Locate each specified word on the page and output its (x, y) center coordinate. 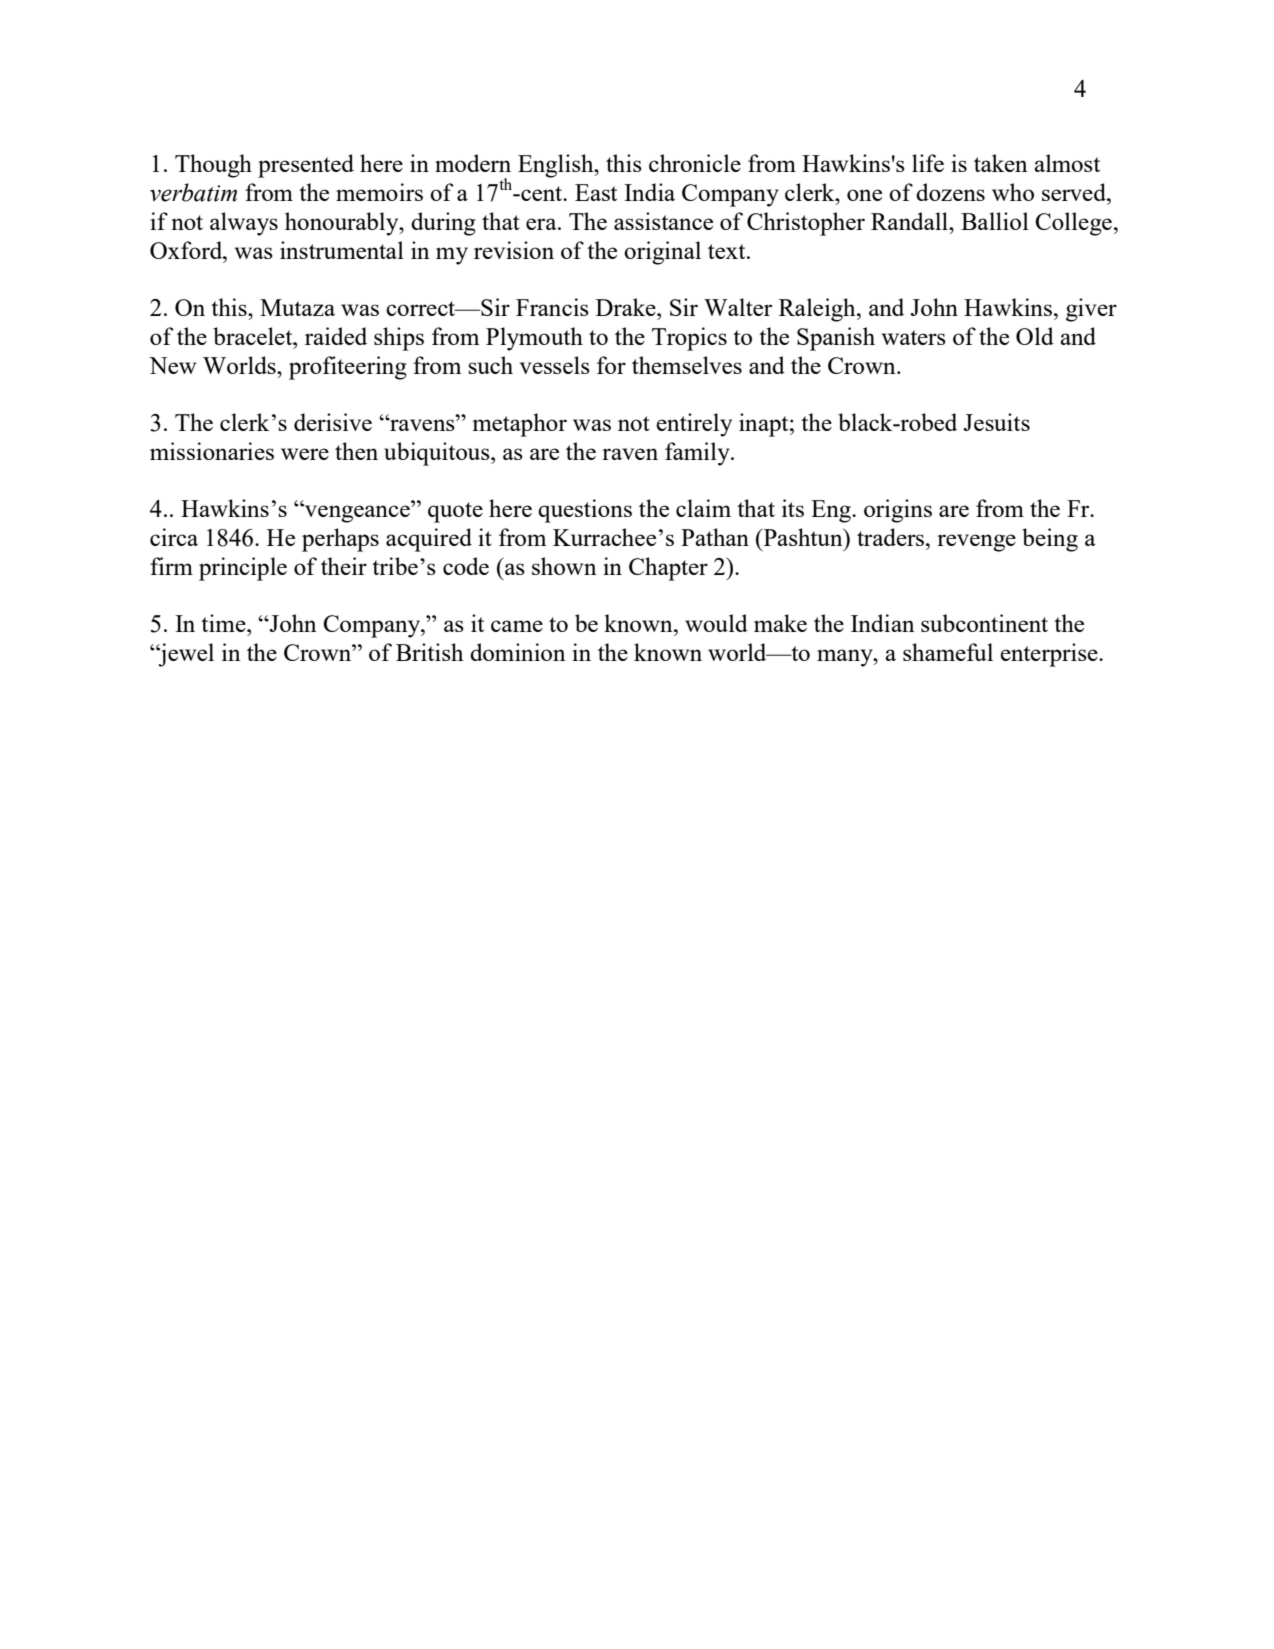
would (716, 623)
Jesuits (996, 422)
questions (585, 511)
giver (1091, 310)
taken (1001, 163)
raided (336, 336)
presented (306, 166)
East (596, 192)
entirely (694, 425)
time (224, 623)
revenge (976, 543)
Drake (627, 307)
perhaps (340, 540)
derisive (333, 422)
